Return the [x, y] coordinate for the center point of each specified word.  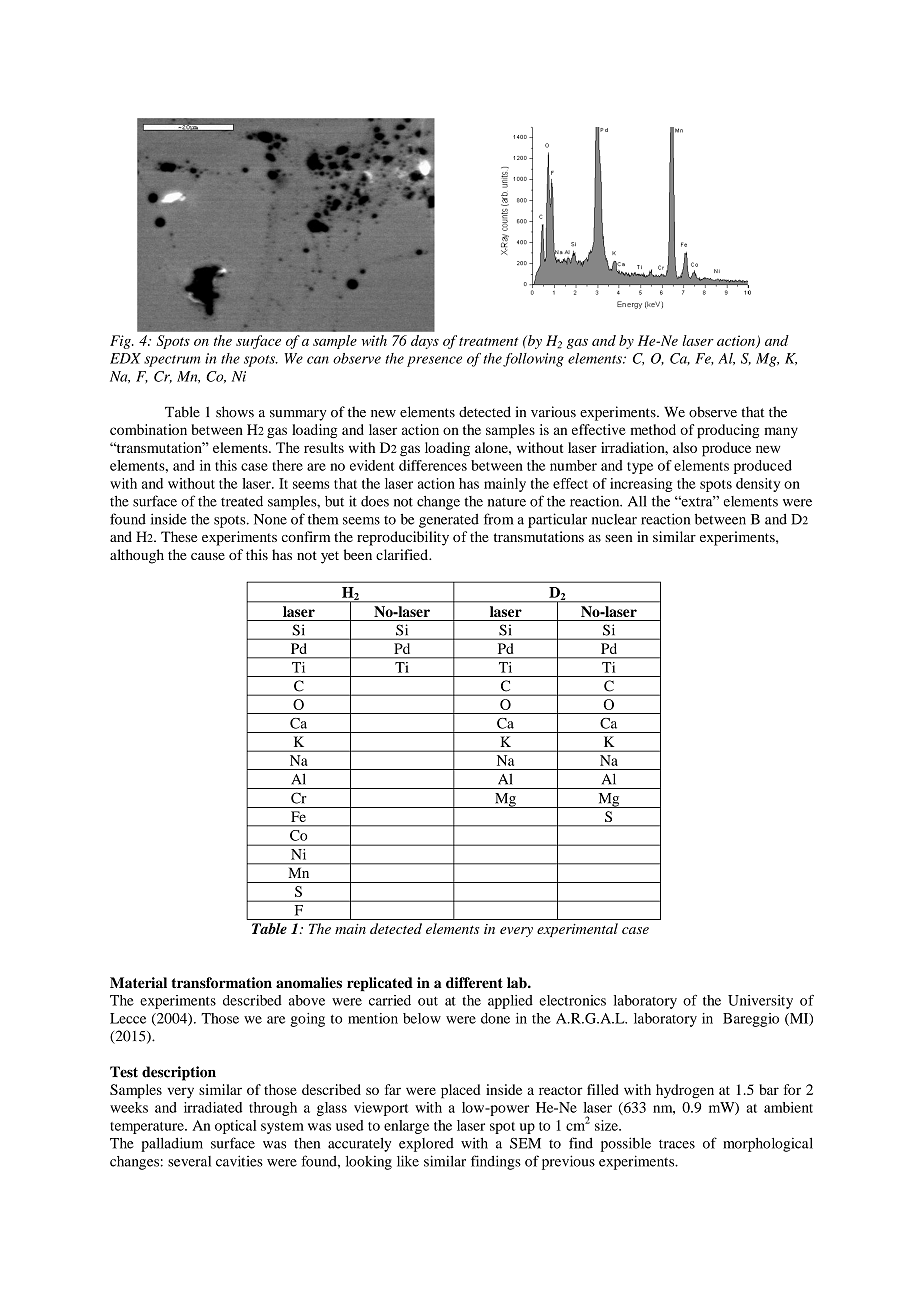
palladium [172, 1144]
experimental [577, 930]
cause [208, 556]
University [760, 1002]
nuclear [614, 519]
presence [434, 361]
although [137, 556]
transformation [221, 983]
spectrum [172, 361]
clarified [403, 554]
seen [619, 538]
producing [728, 431]
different [474, 983]
